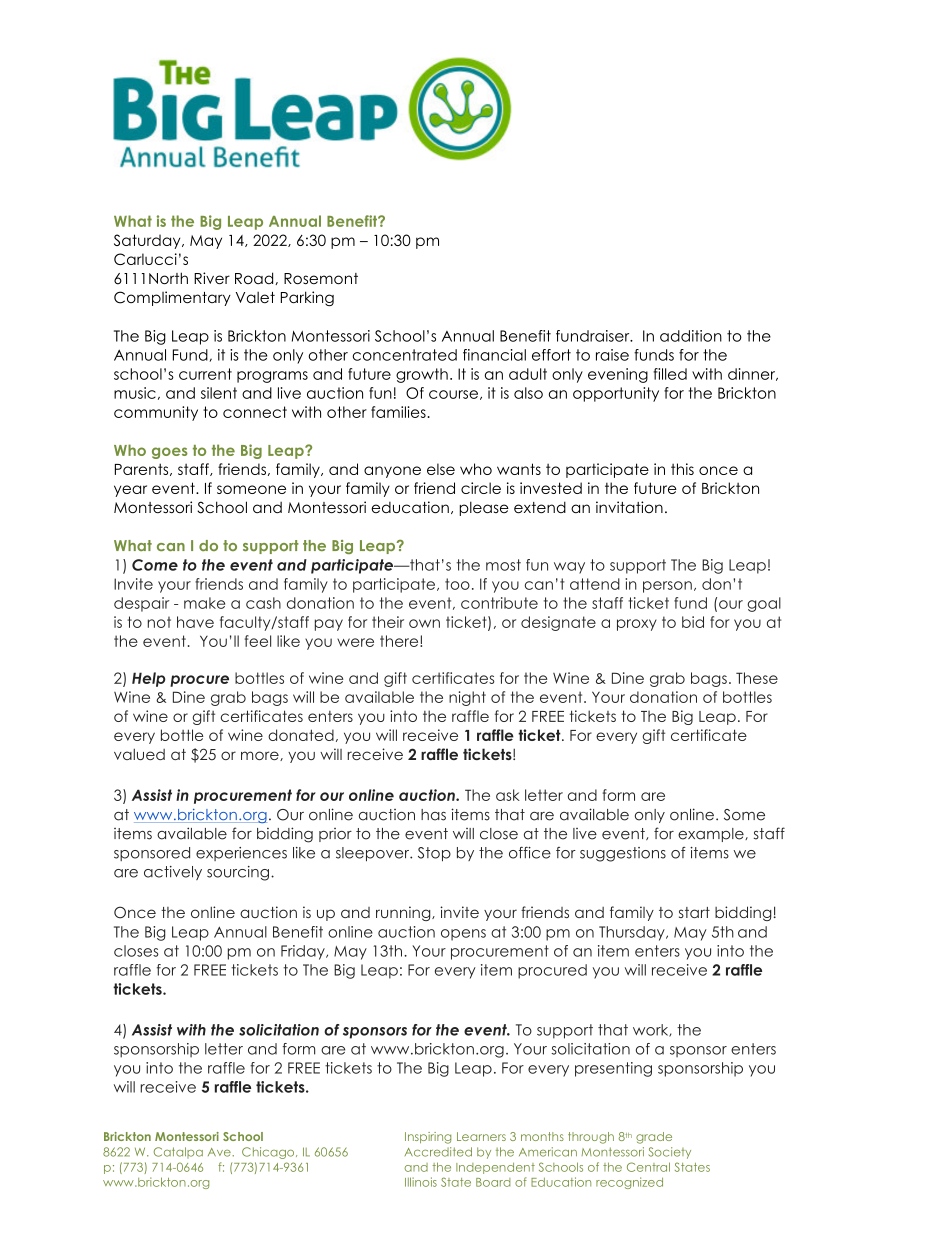  What do you see at coordinates (667, 587) in the document?
I see `person` at bounding box center [667, 587].
